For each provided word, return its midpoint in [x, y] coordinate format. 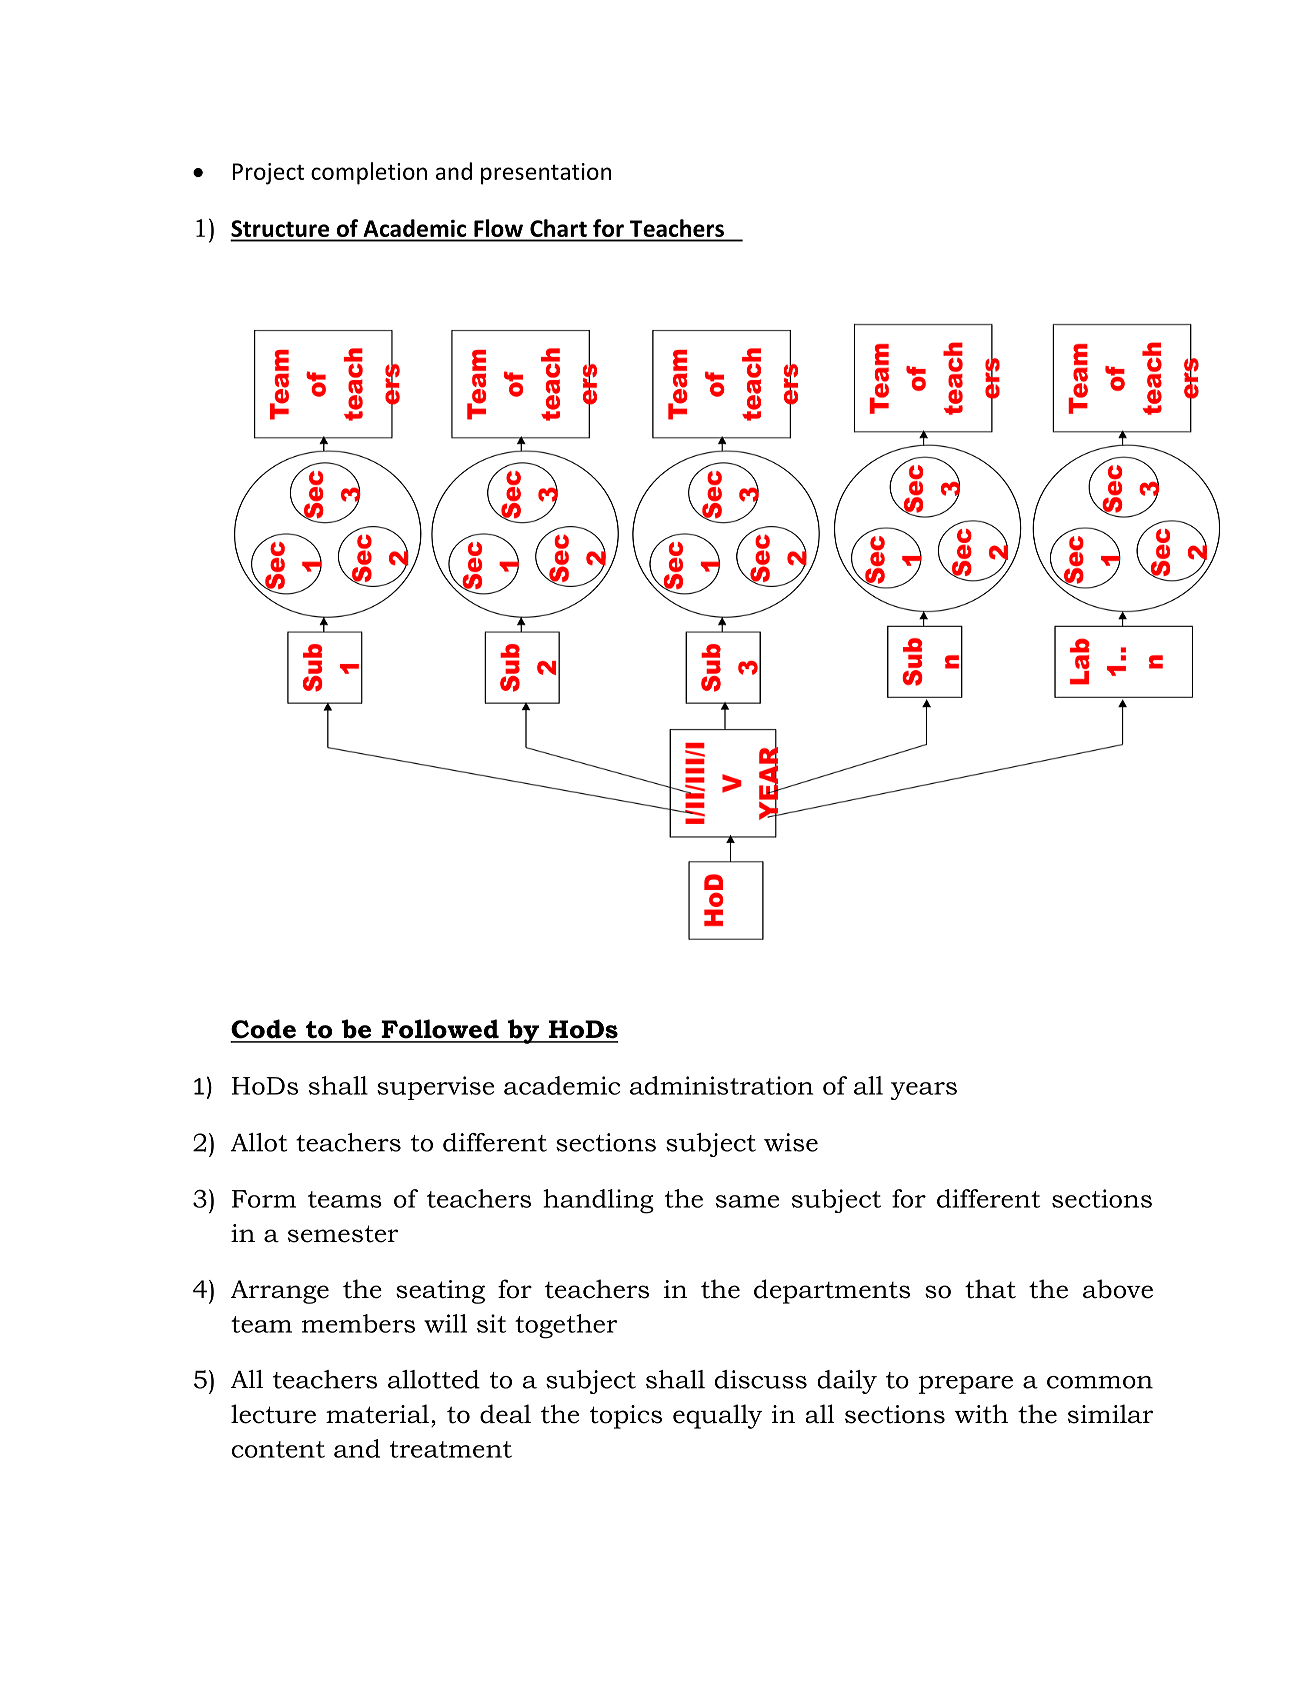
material [377, 1414]
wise [791, 1142]
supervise [435, 1088]
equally [717, 1416]
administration [721, 1085]
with [981, 1414]
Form [264, 1199]
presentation [546, 174]
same [747, 1201]
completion [369, 173]
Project [268, 174]
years [924, 1091]
